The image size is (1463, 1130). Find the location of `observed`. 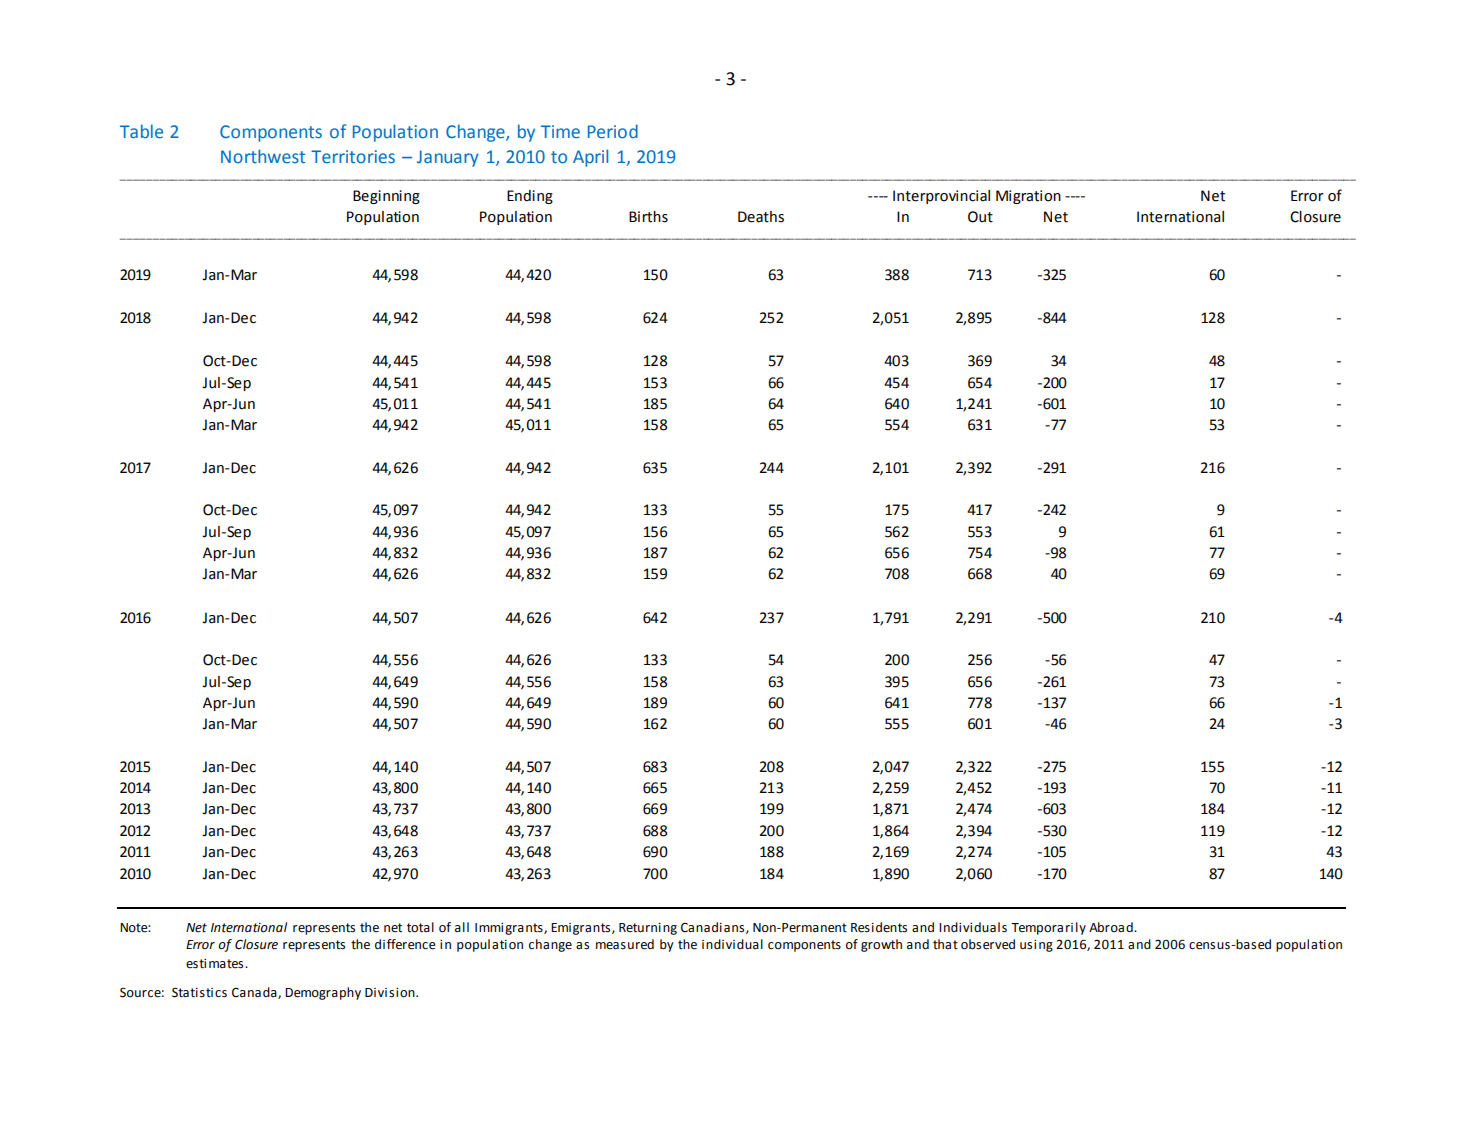

observed is located at coordinates (988, 944).
